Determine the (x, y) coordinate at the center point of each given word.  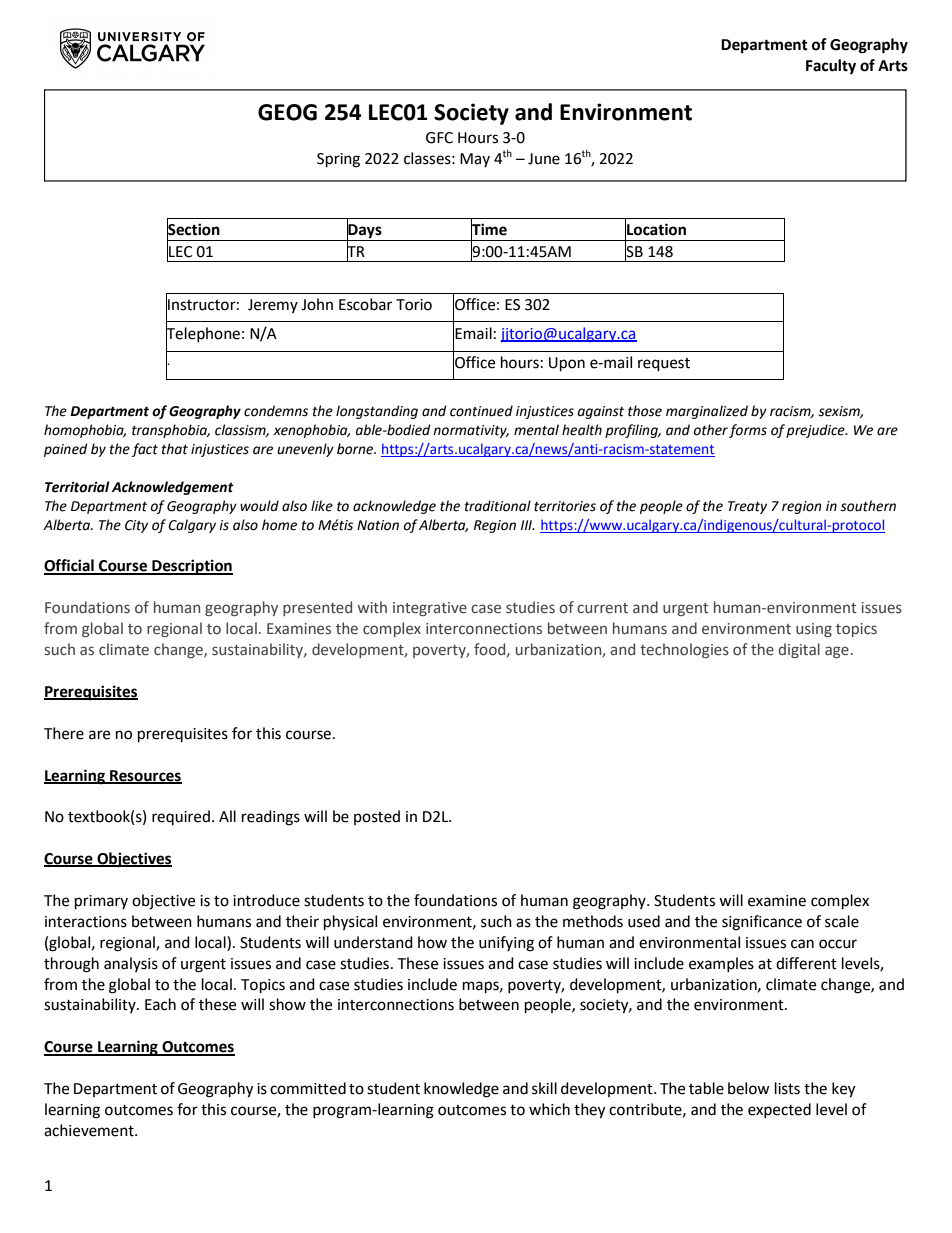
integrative (430, 609)
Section (193, 229)
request (664, 365)
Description (191, 567)
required (181, 817)
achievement (90, 1130)
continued (481, 411)
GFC (439, 138)
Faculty (831, 67)
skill (544, 1088)
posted (377, 817)
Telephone (203, 334)
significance (762, 923)
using (814, 630)
